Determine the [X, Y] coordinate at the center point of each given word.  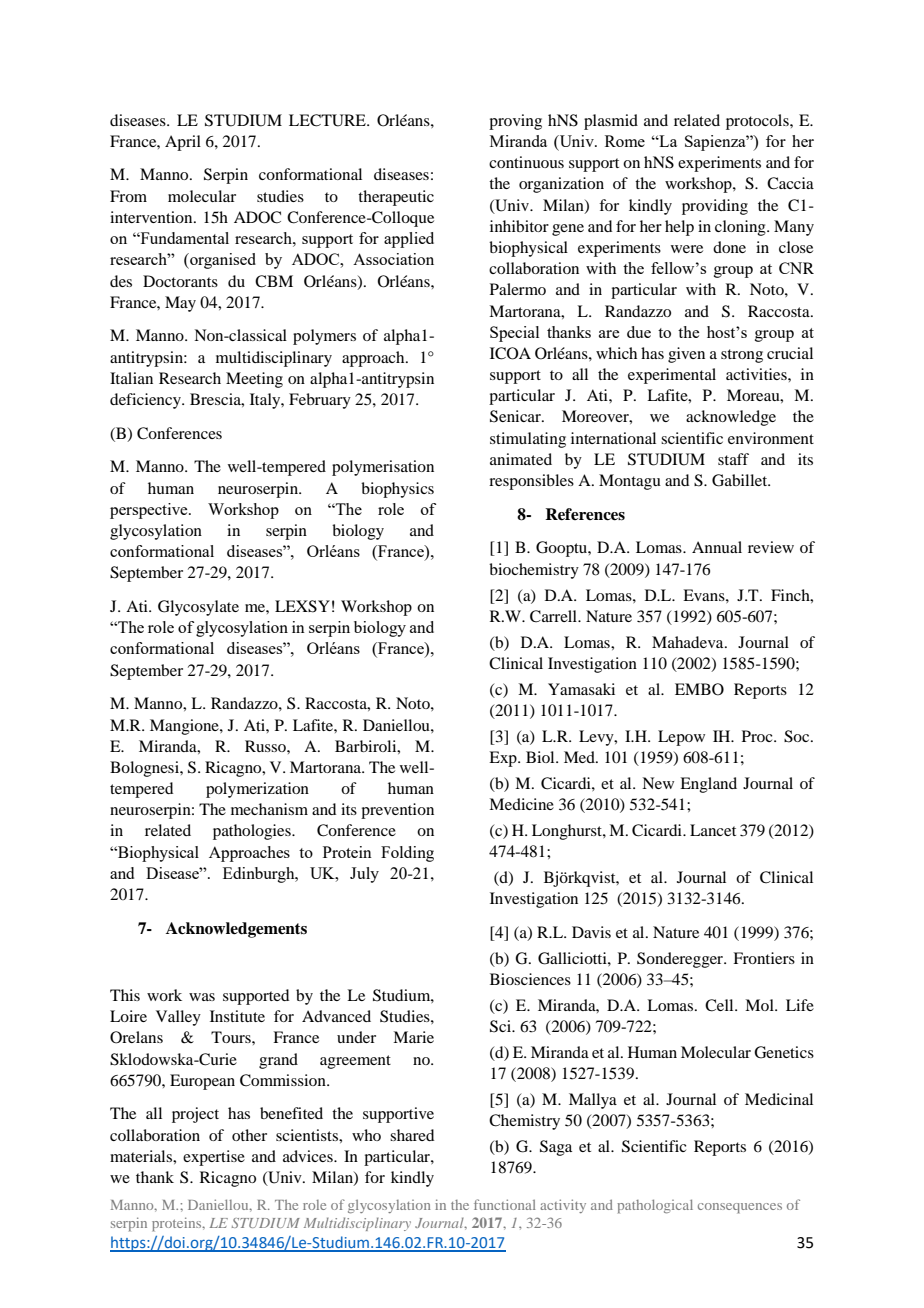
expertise [214, 1158]
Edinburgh [260, 875]
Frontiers [764, 958]
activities [757, 374]
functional [505, 1204]
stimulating [528, 440]
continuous [526, 162]
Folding [407, 854]
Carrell [555, 616]
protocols [758, 122]
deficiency [146, 401]
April [183, 143]
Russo [266, 746]
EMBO [699, 689]
